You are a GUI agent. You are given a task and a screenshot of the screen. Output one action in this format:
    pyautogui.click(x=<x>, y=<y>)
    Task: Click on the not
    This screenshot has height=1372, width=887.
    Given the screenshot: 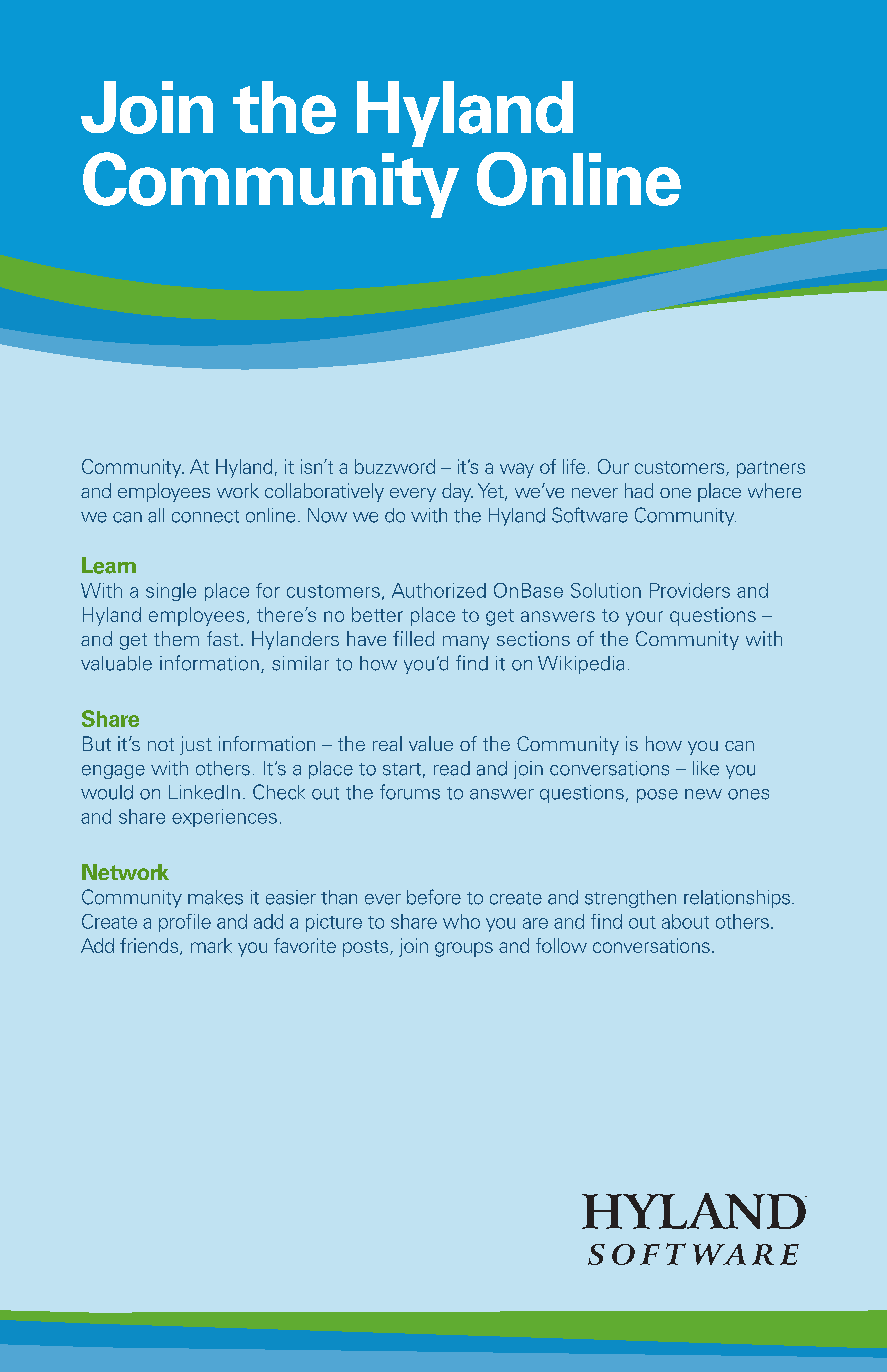 What is the action you would take?
    pyautogui.click(x=161, y=744)
